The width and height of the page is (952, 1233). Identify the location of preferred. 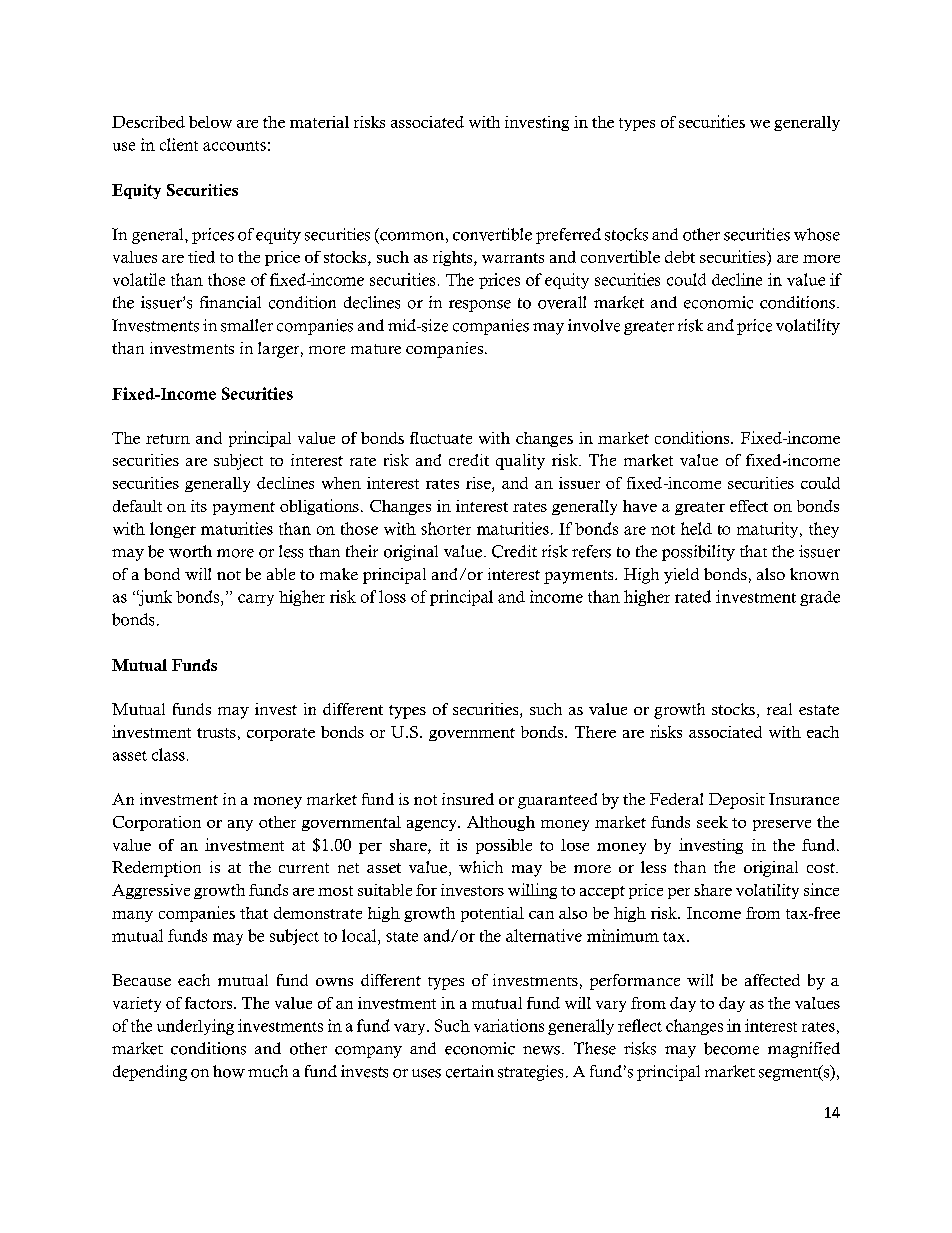
(568, 236).
